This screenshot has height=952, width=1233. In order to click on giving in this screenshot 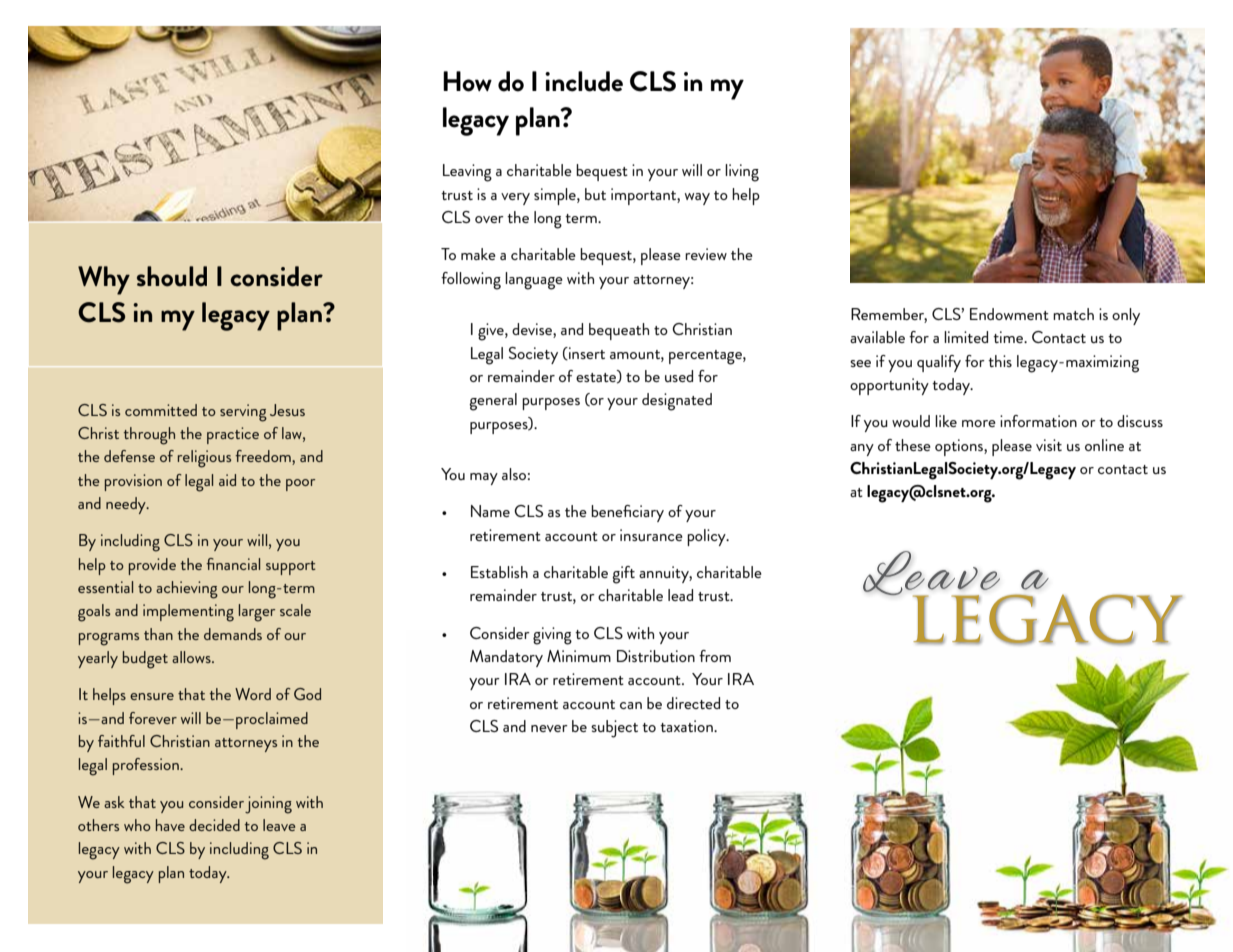, I will do `click(552, 636)`.
